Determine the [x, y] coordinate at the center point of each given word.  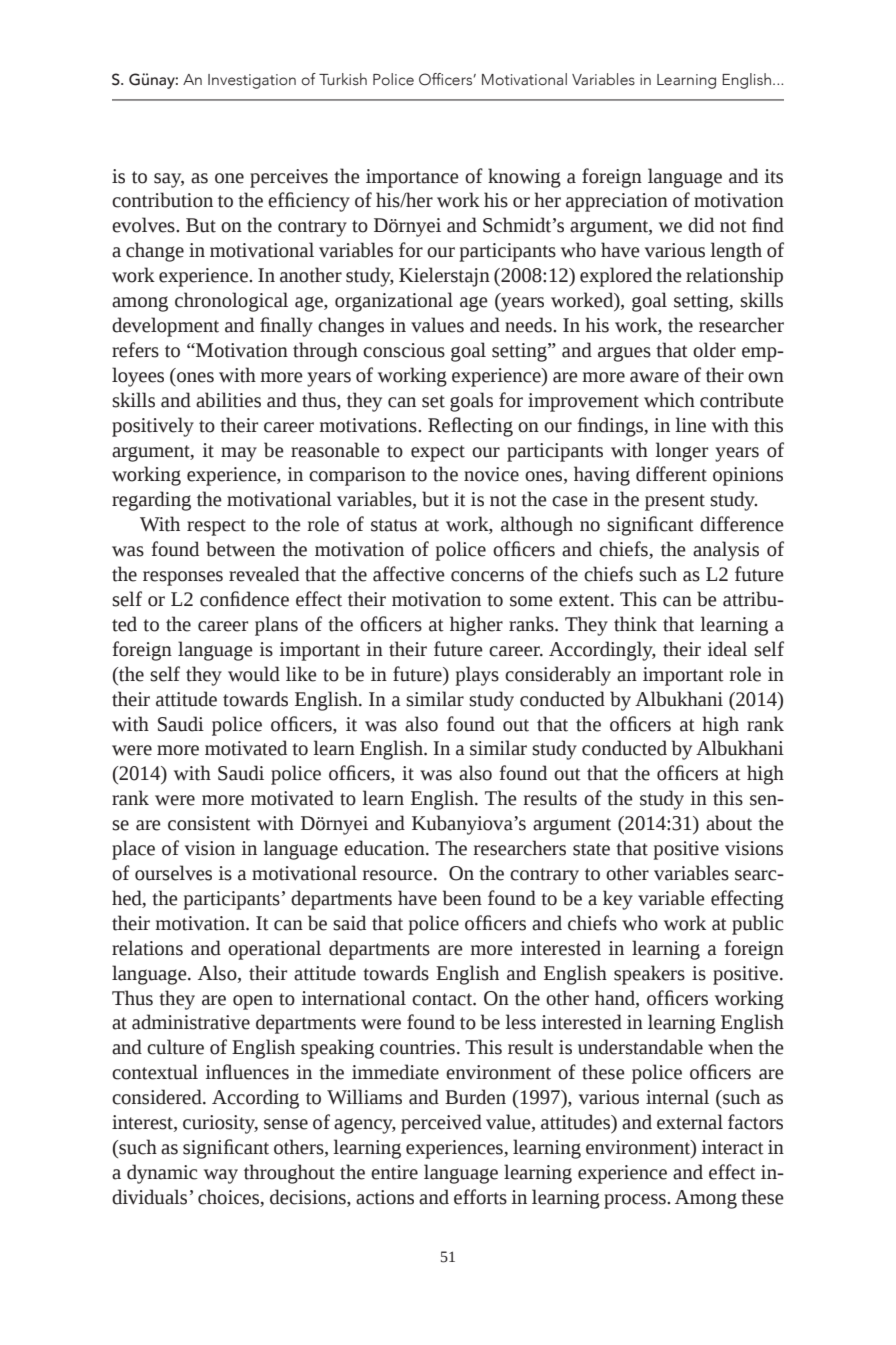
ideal [727, 649]
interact [733, 1147]
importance [412, 178]
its [774, 176]
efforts [480, 1197]
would [254, 674]
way [221, 1176]
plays [477, 676]
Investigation [252, 81]
